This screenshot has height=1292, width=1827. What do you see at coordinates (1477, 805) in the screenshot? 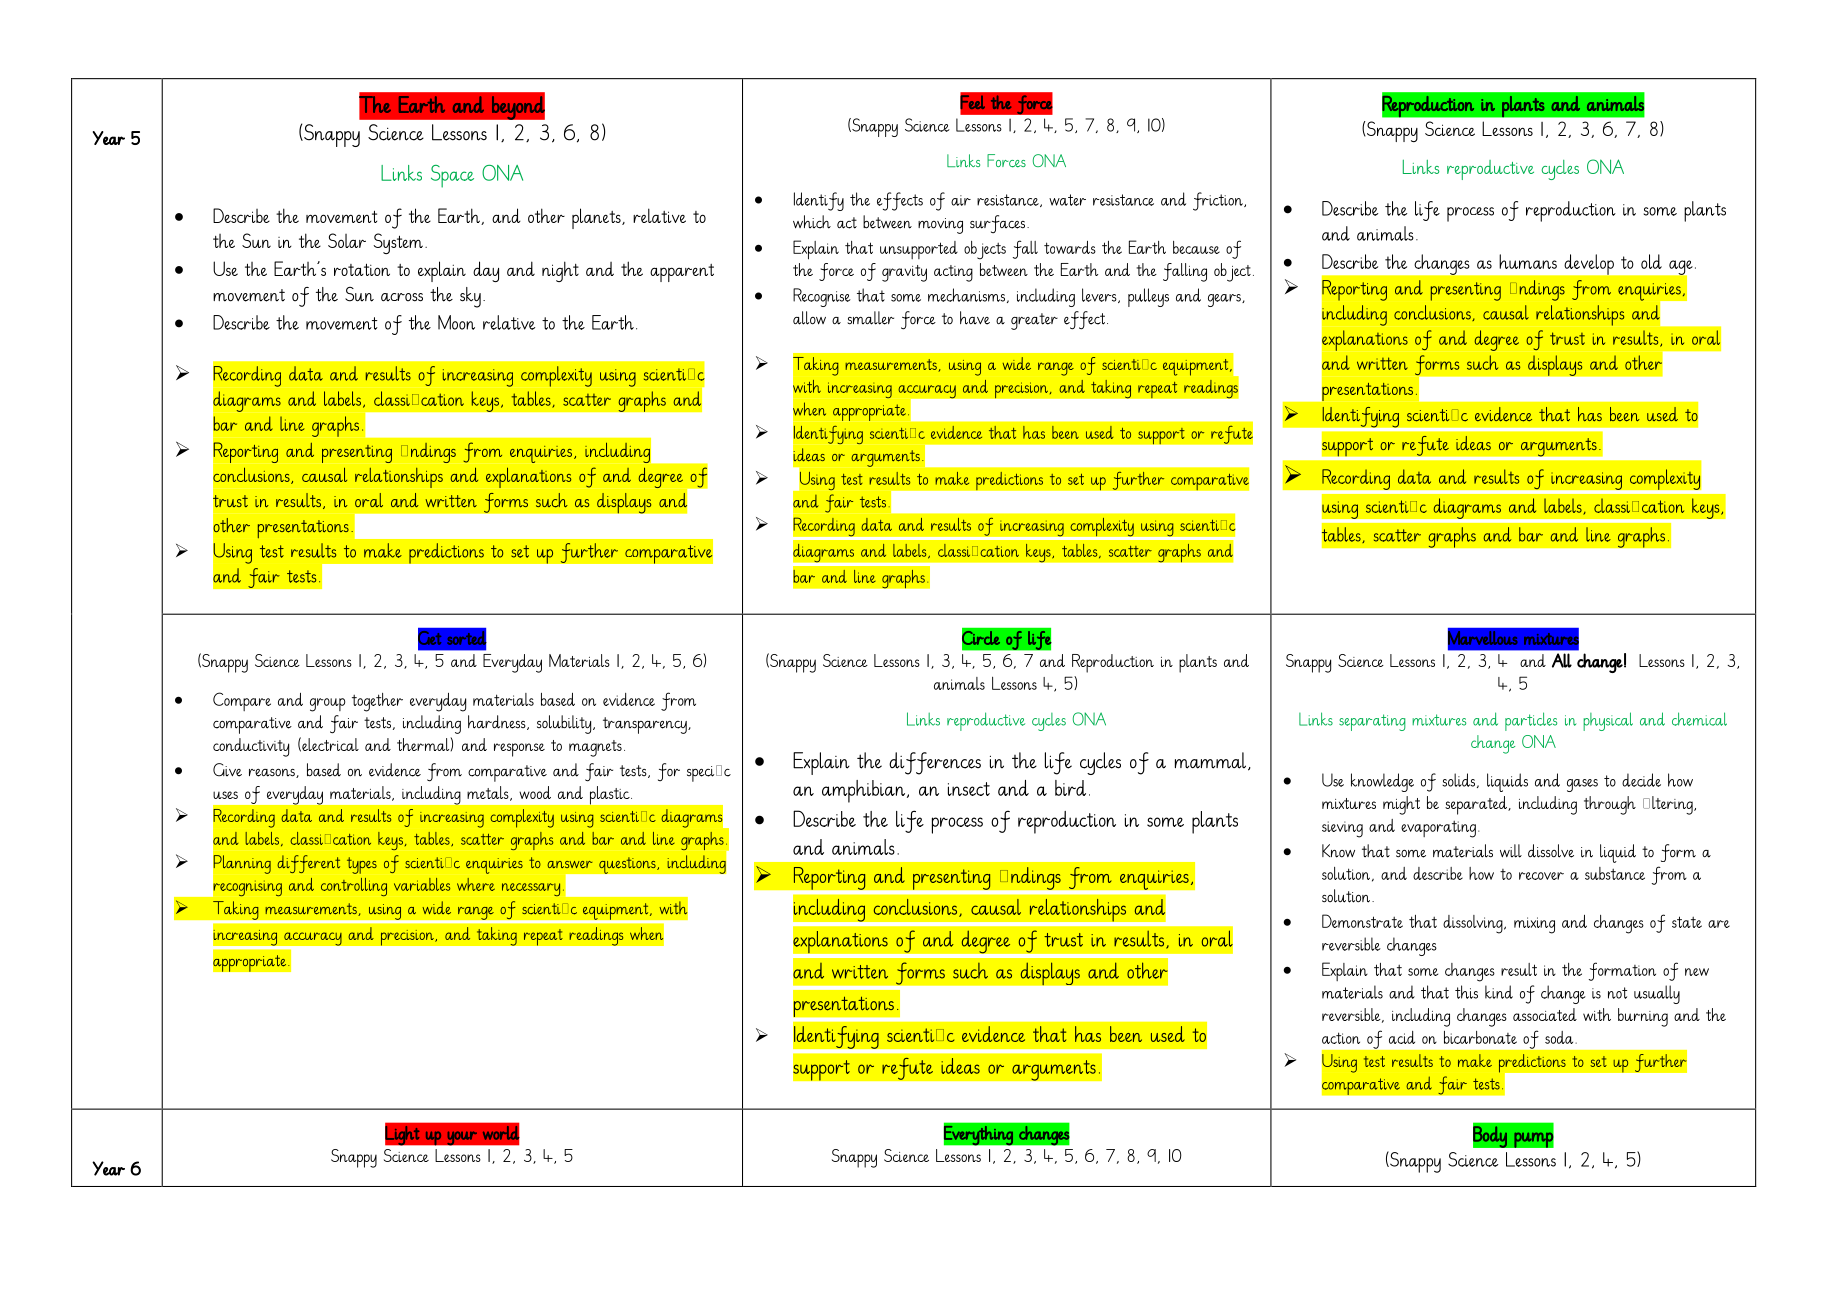
I see `separated` at bounding box center [1477, 805].
